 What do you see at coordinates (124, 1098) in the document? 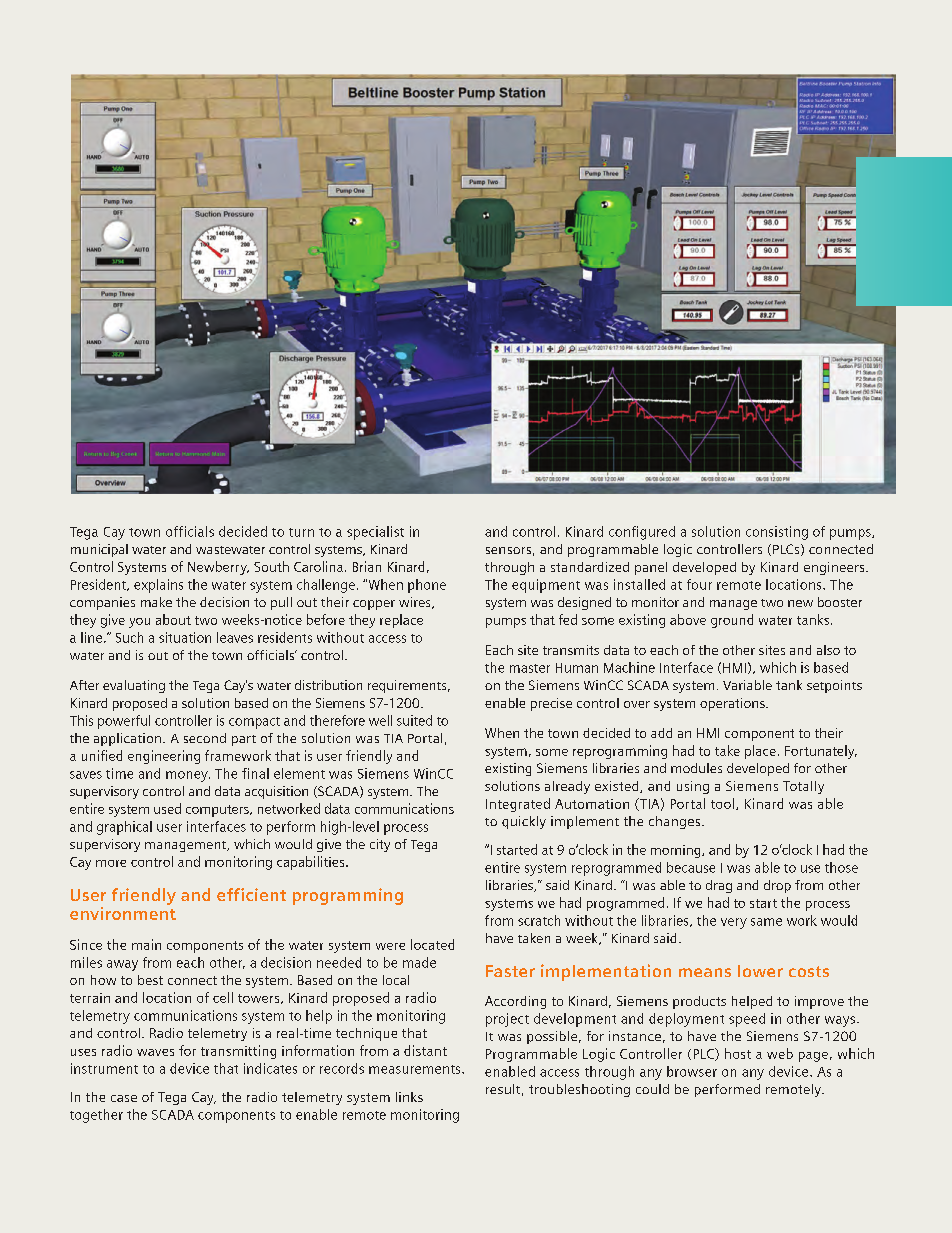
I see `case` at bounding box center [124, 1098].
